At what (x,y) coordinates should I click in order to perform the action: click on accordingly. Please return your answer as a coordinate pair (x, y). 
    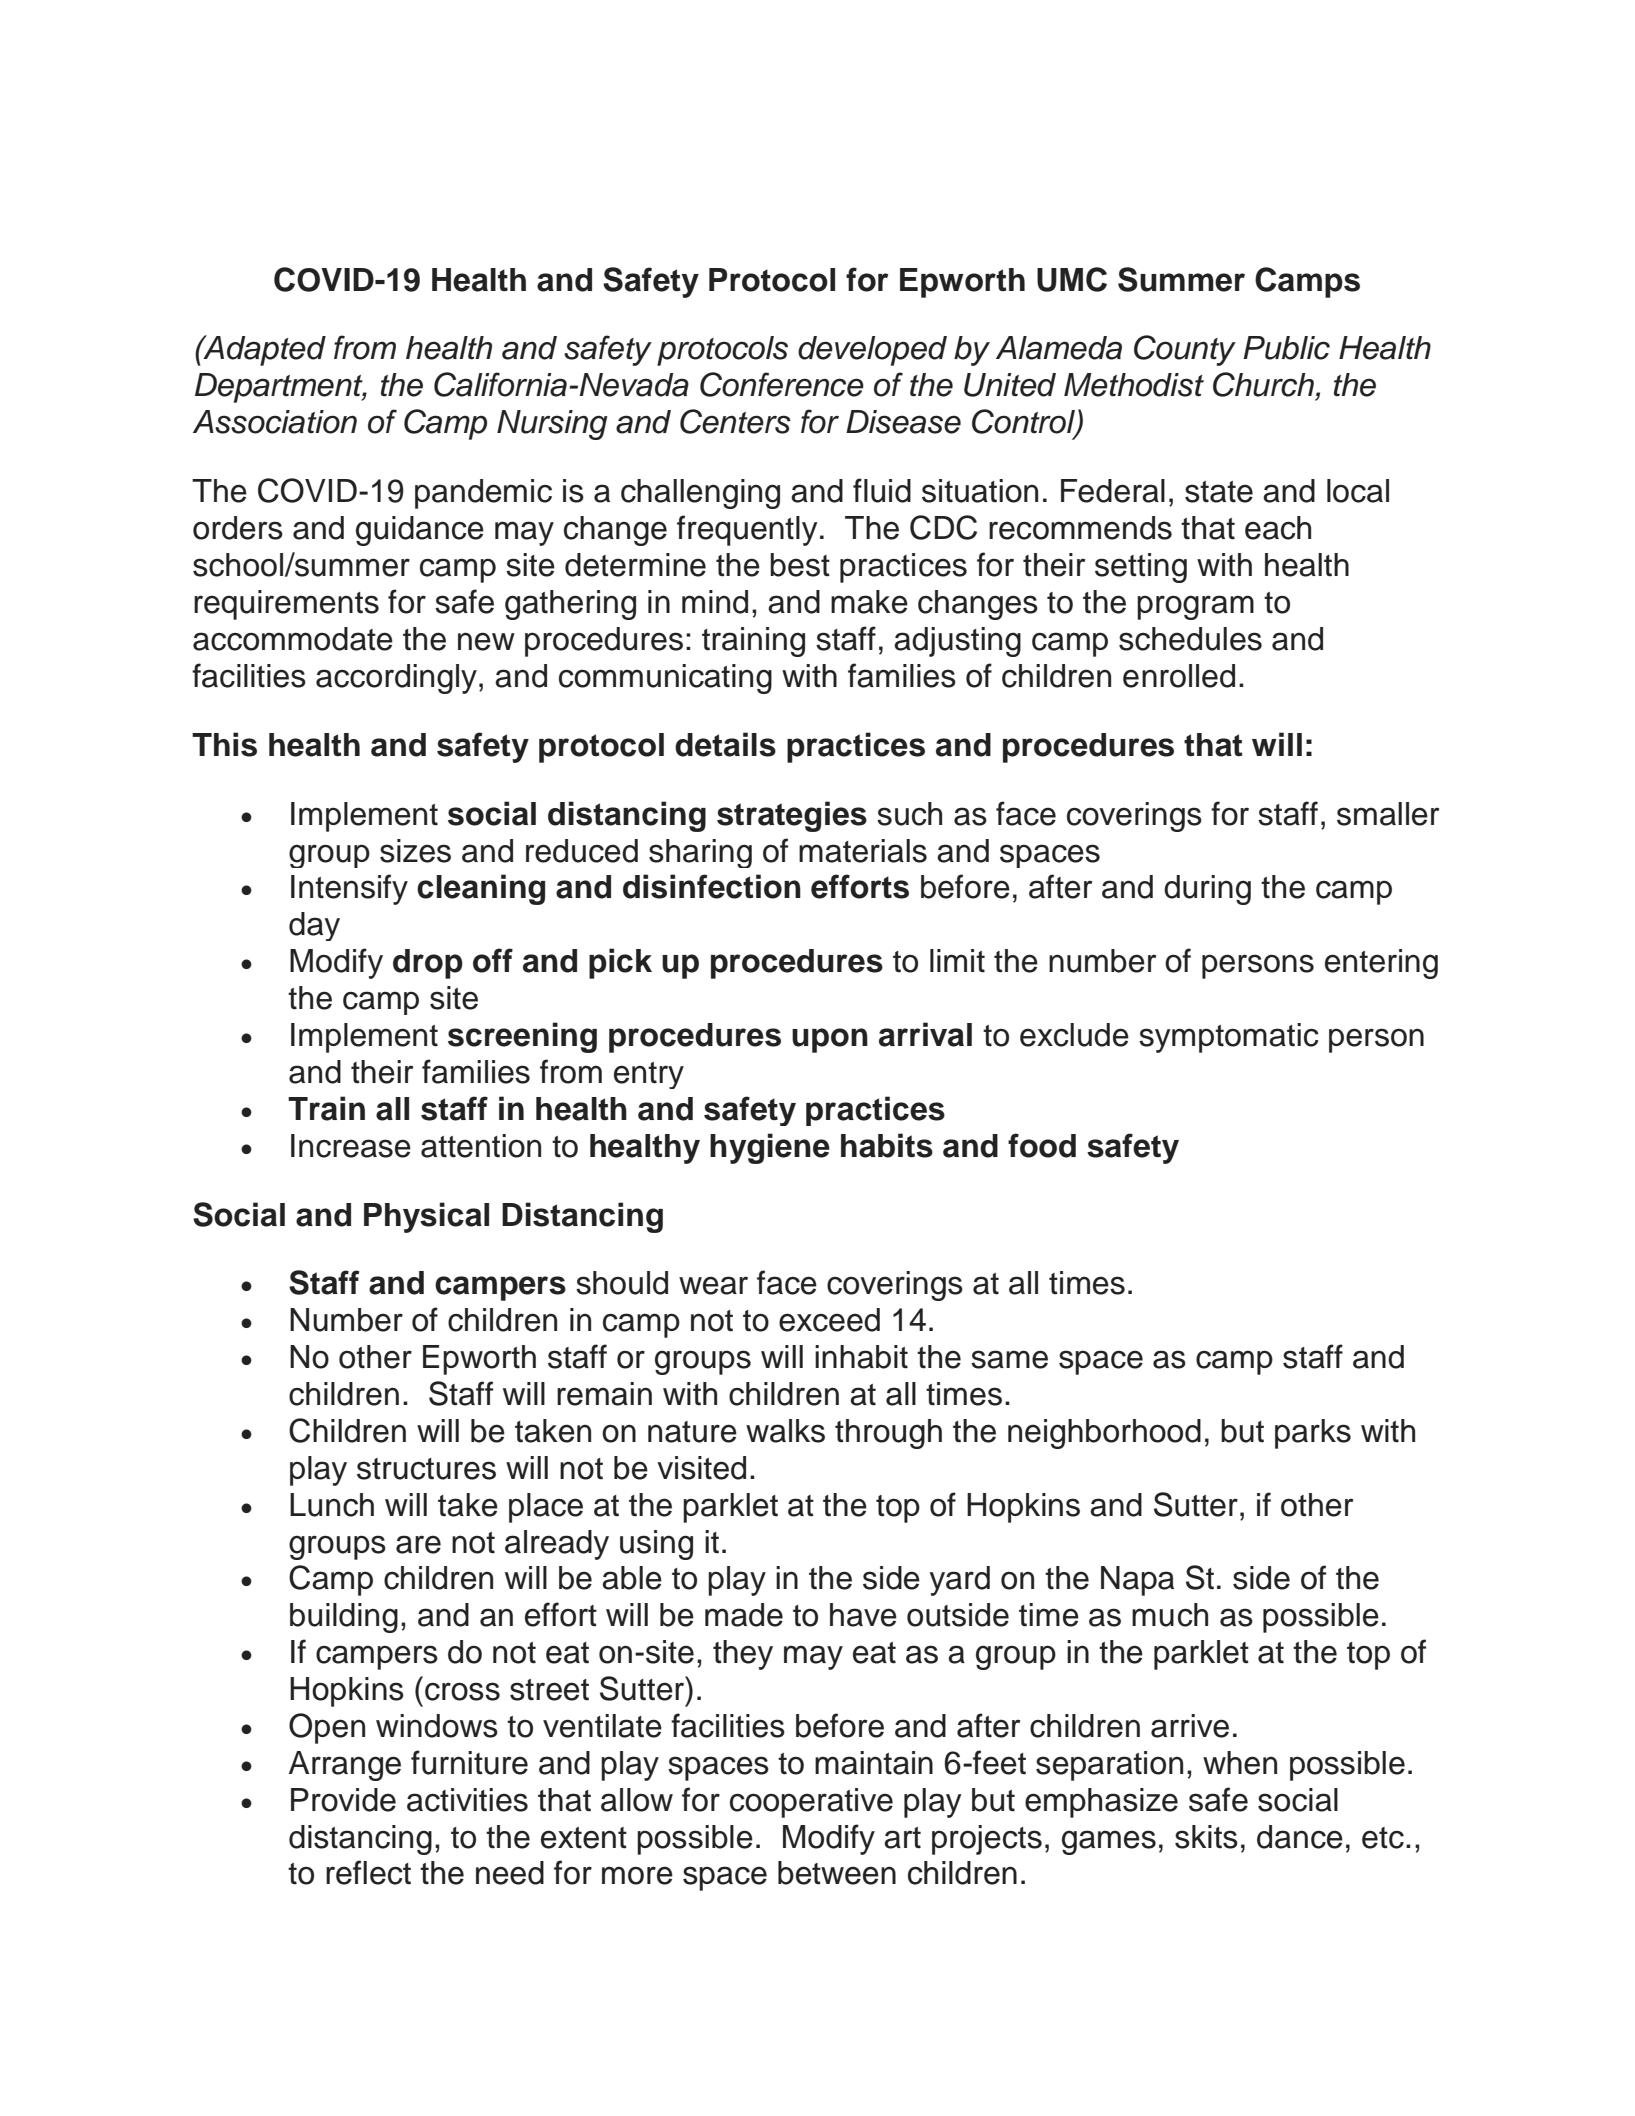
    Looking at the image, I should click on (396, 679).
